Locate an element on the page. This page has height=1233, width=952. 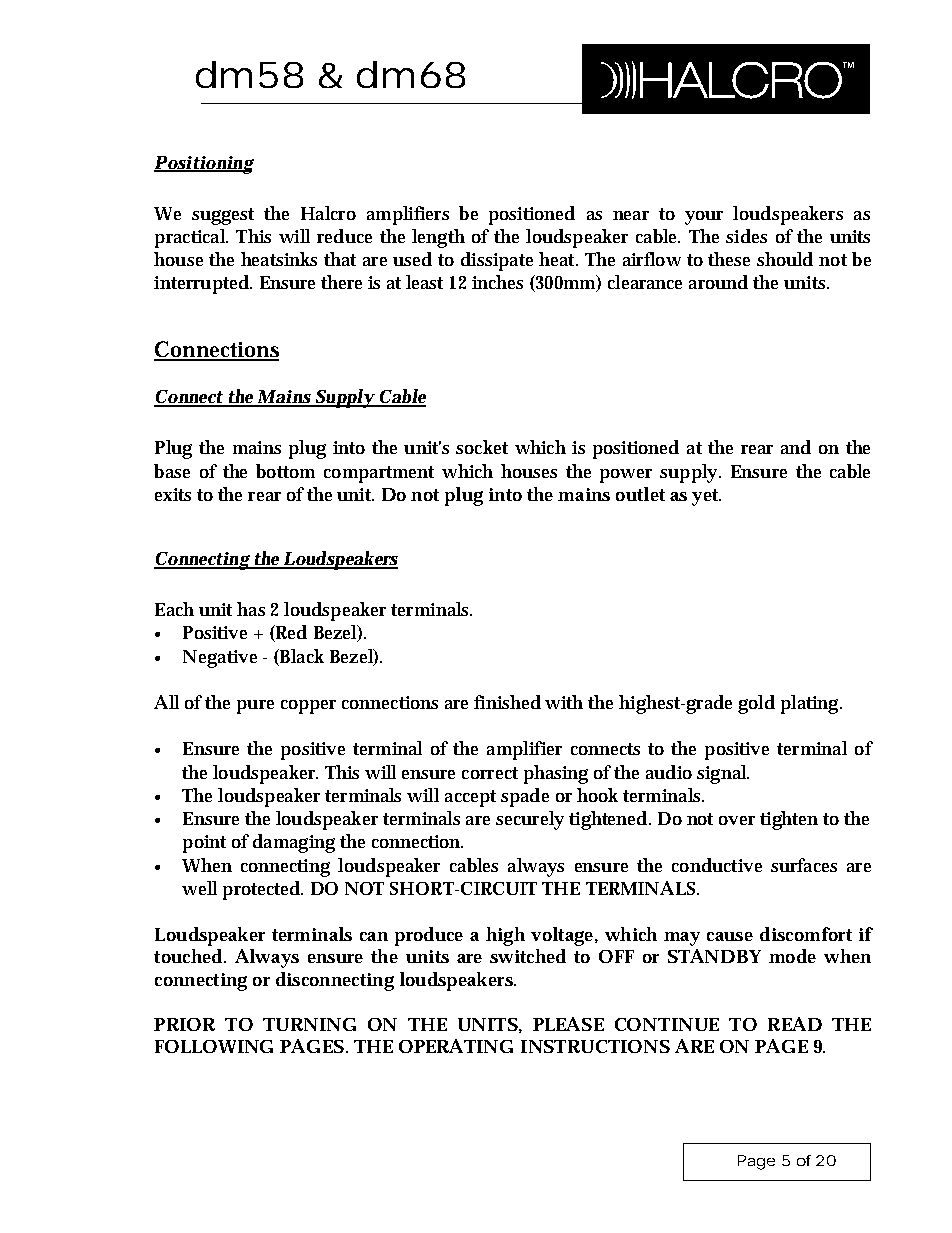
yet is located at coordinates (706, 497).
